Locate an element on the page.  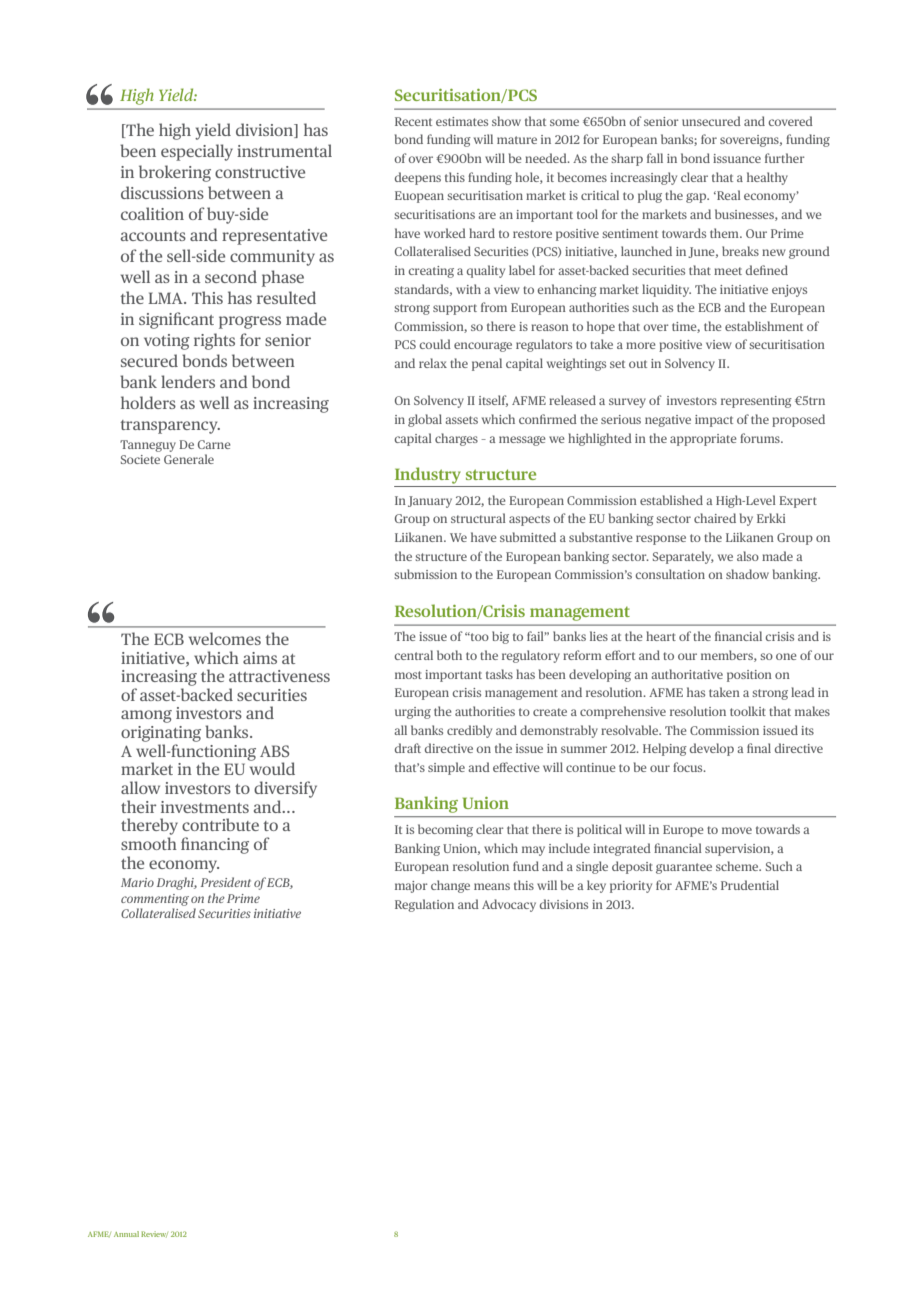
especially is located at coordinates (197, 152).
